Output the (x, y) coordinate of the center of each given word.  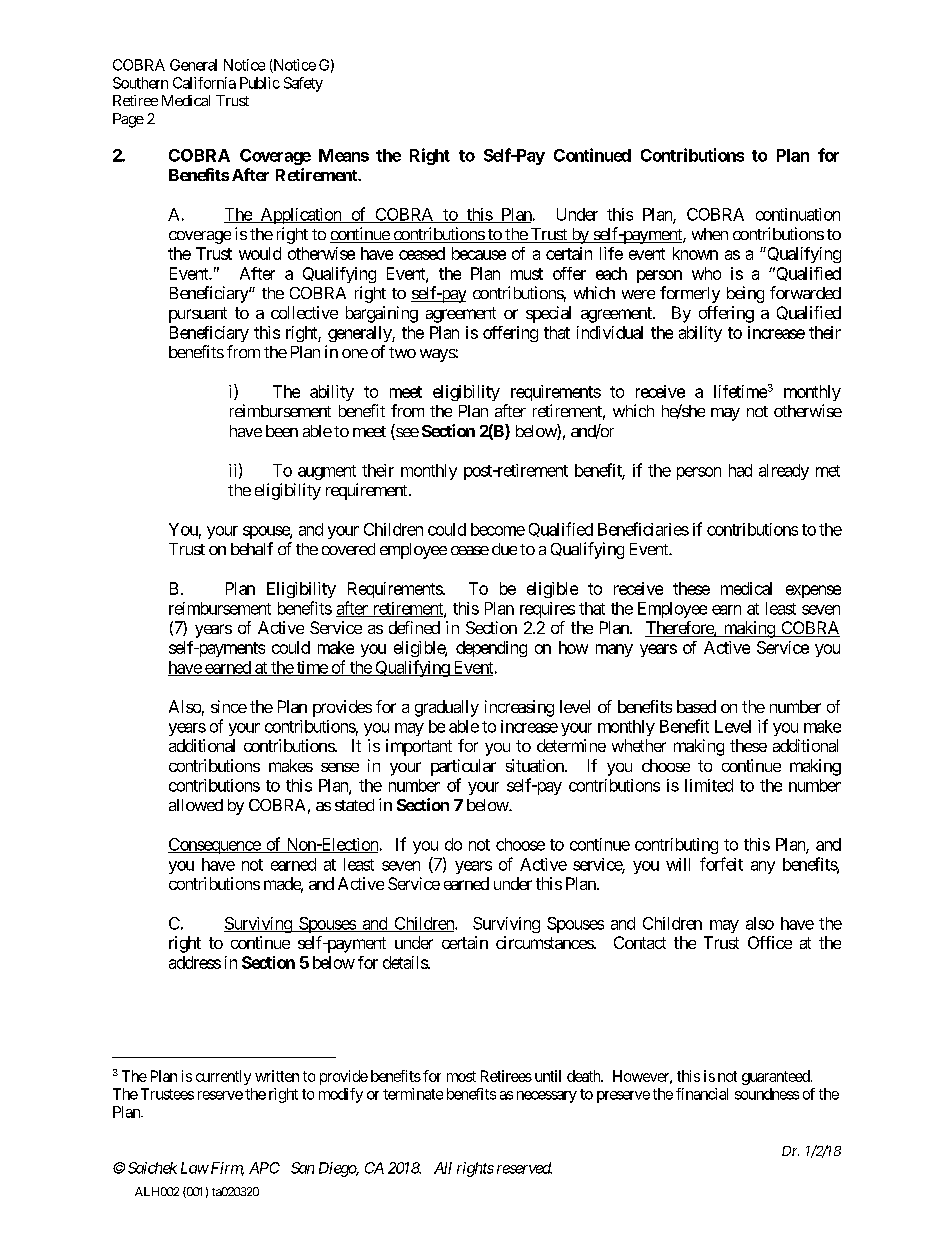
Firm (226, 1169)
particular (463, 767)
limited (709, 785)
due (504, 549)
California (204, 83)
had (740, 470)
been (282, 431)
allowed (196, 805)
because (479, 253)
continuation (798, 214)
